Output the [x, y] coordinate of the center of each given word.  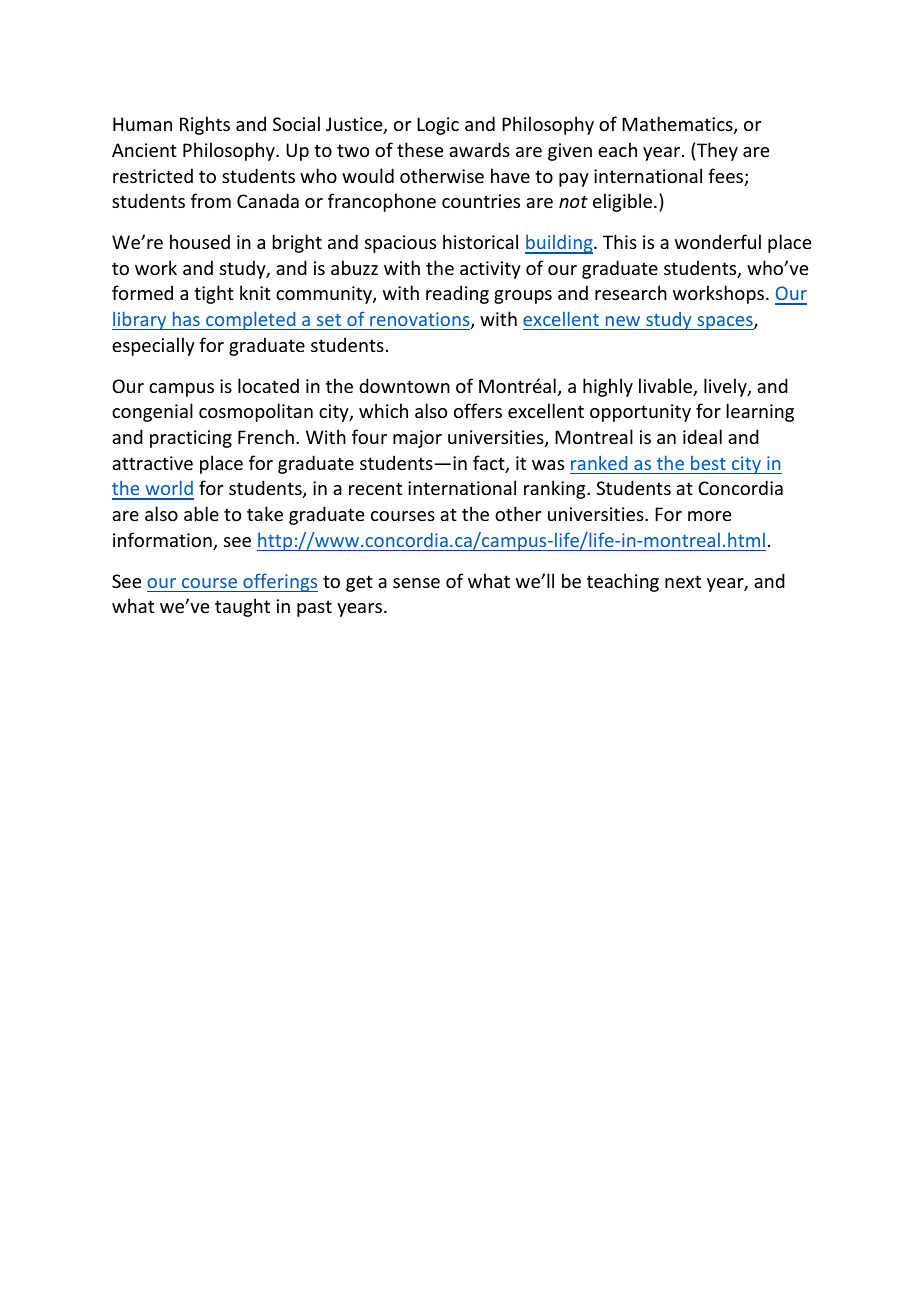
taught [242, 607]
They [717, 151]
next [683, 581]
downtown [404, 385]
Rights [205, 125]
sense [416, 583]
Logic [438, 126]
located [268, 385]
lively [726, 387]
